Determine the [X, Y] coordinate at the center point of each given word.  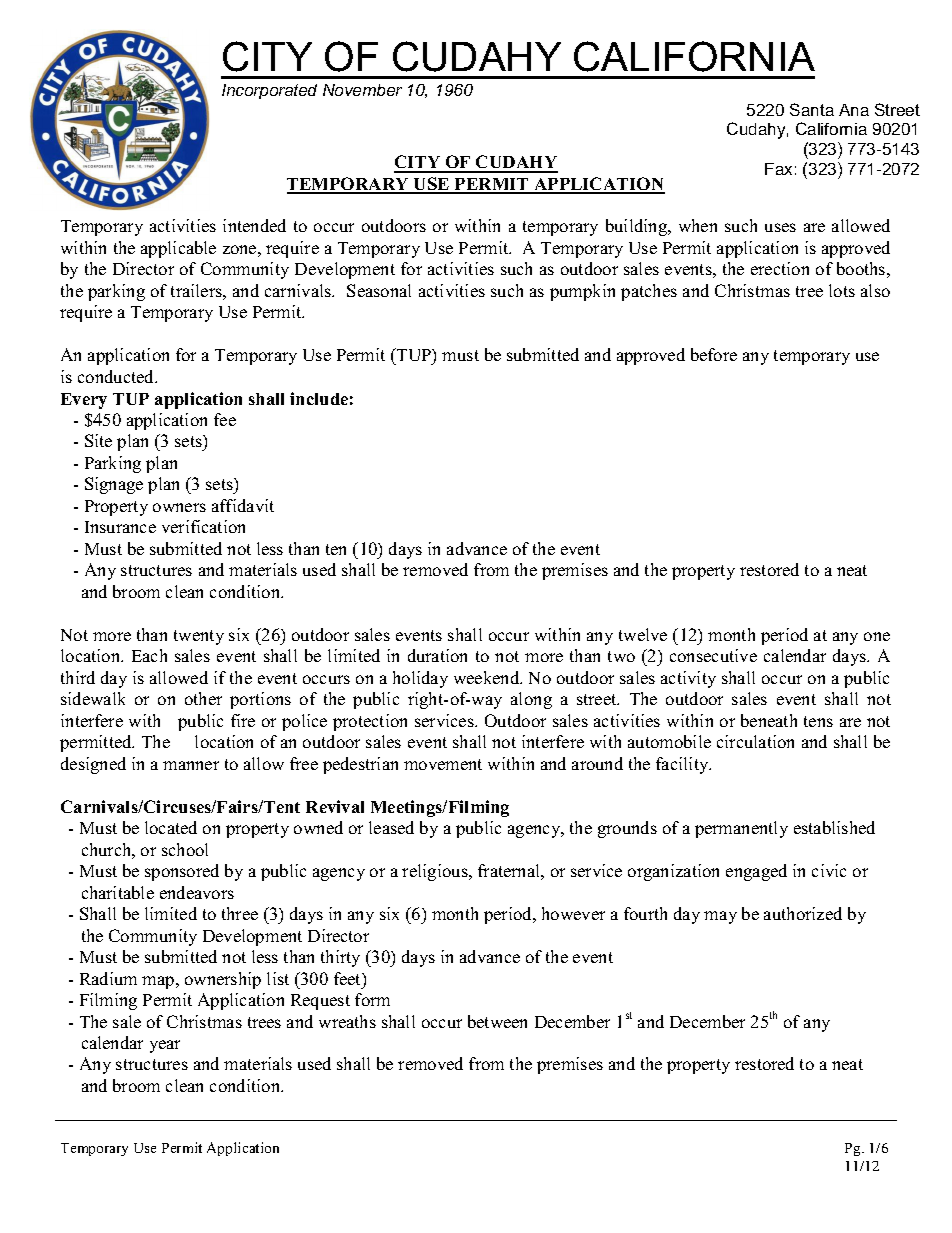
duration [437, 655]
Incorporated [269, 91]
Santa [812, 109]
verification [203, 526]
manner [191, 765]
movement [443, 764]
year [165, 1046]
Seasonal [379, 290]
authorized [803, 913]
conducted [117, 376]
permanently [741, 829]
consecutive [713, 655]
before [714, 354]
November [362, 90]
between [497, 1021]
